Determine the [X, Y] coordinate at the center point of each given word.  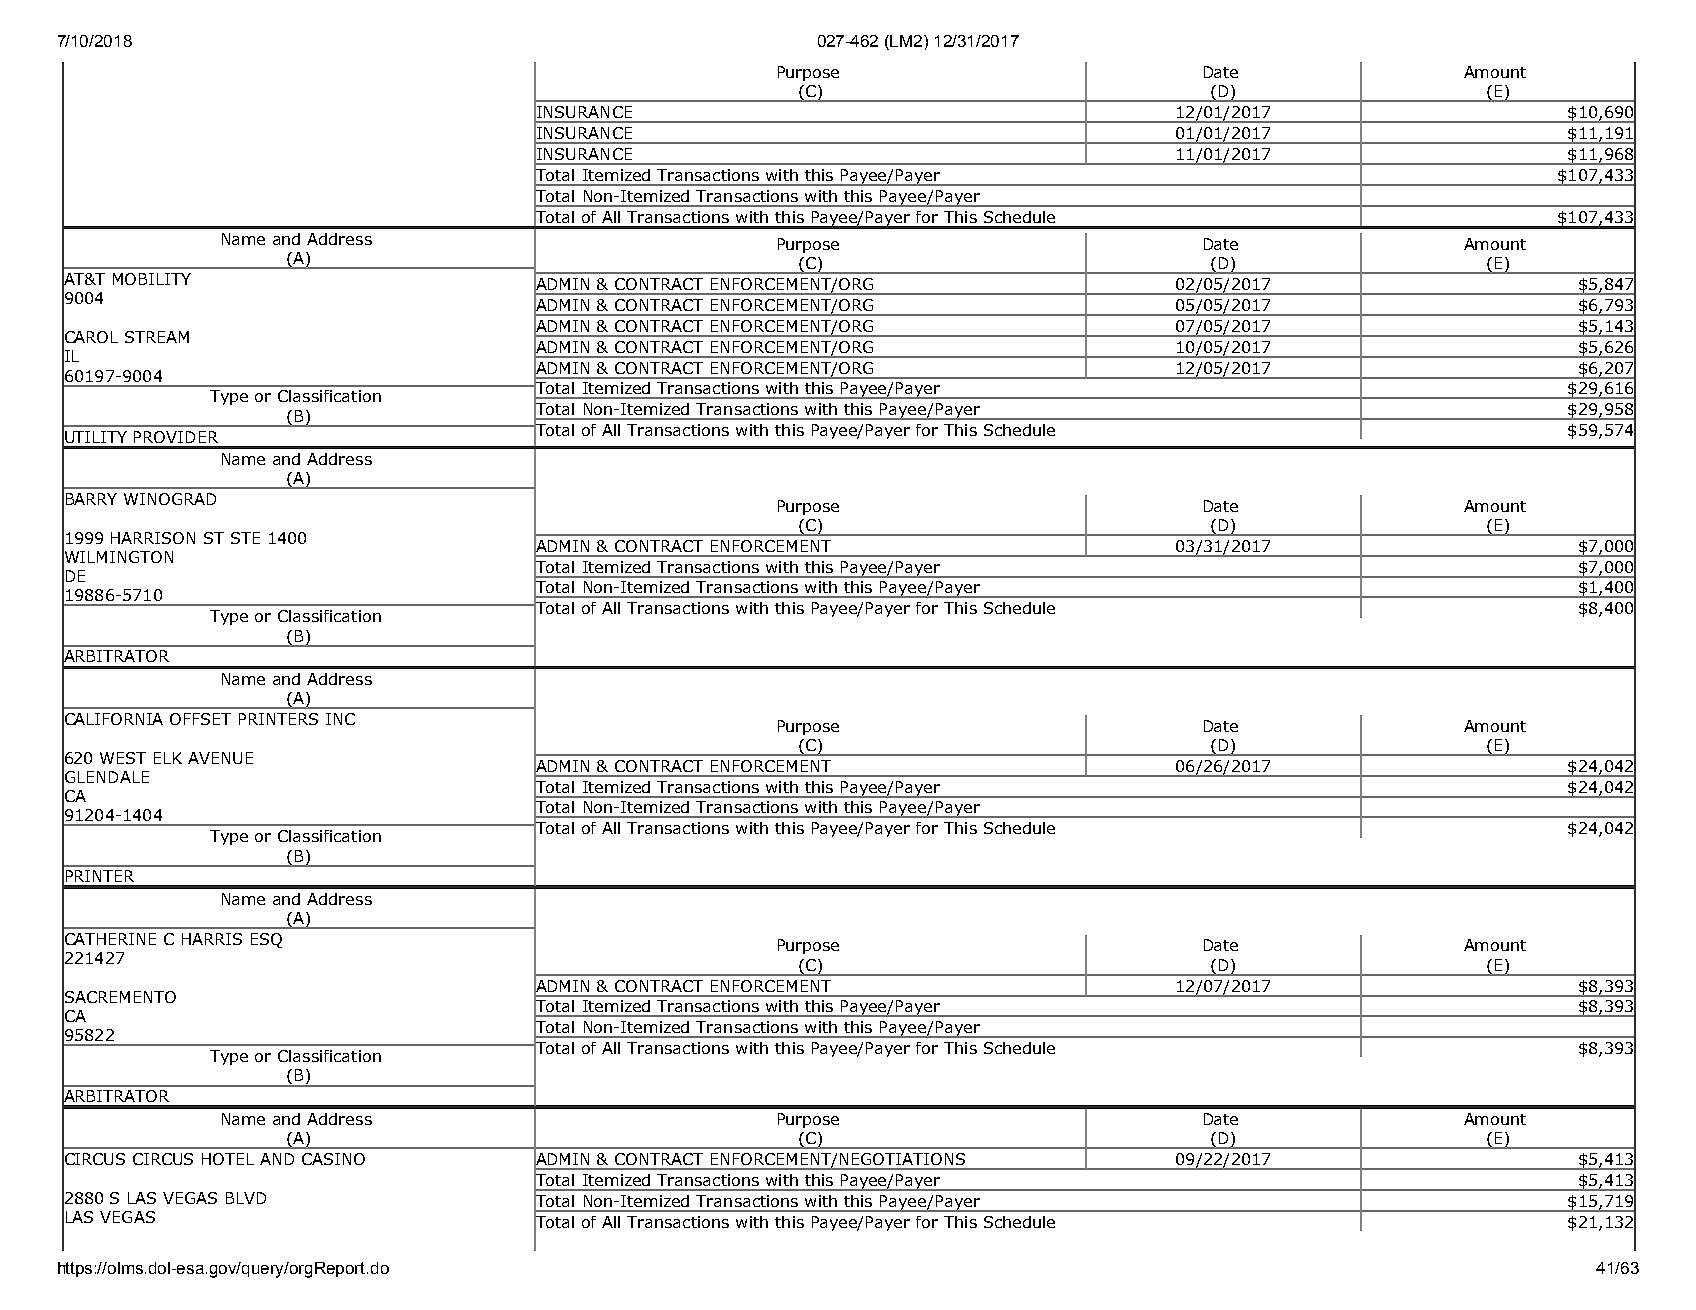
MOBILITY [152, 279]
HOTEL [228, 1159]
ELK [168, 758]
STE [245, 538]
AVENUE [220, 758]
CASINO [333, 1159]
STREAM [157, 337]
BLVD [246, 1198]
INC [340, 719]
